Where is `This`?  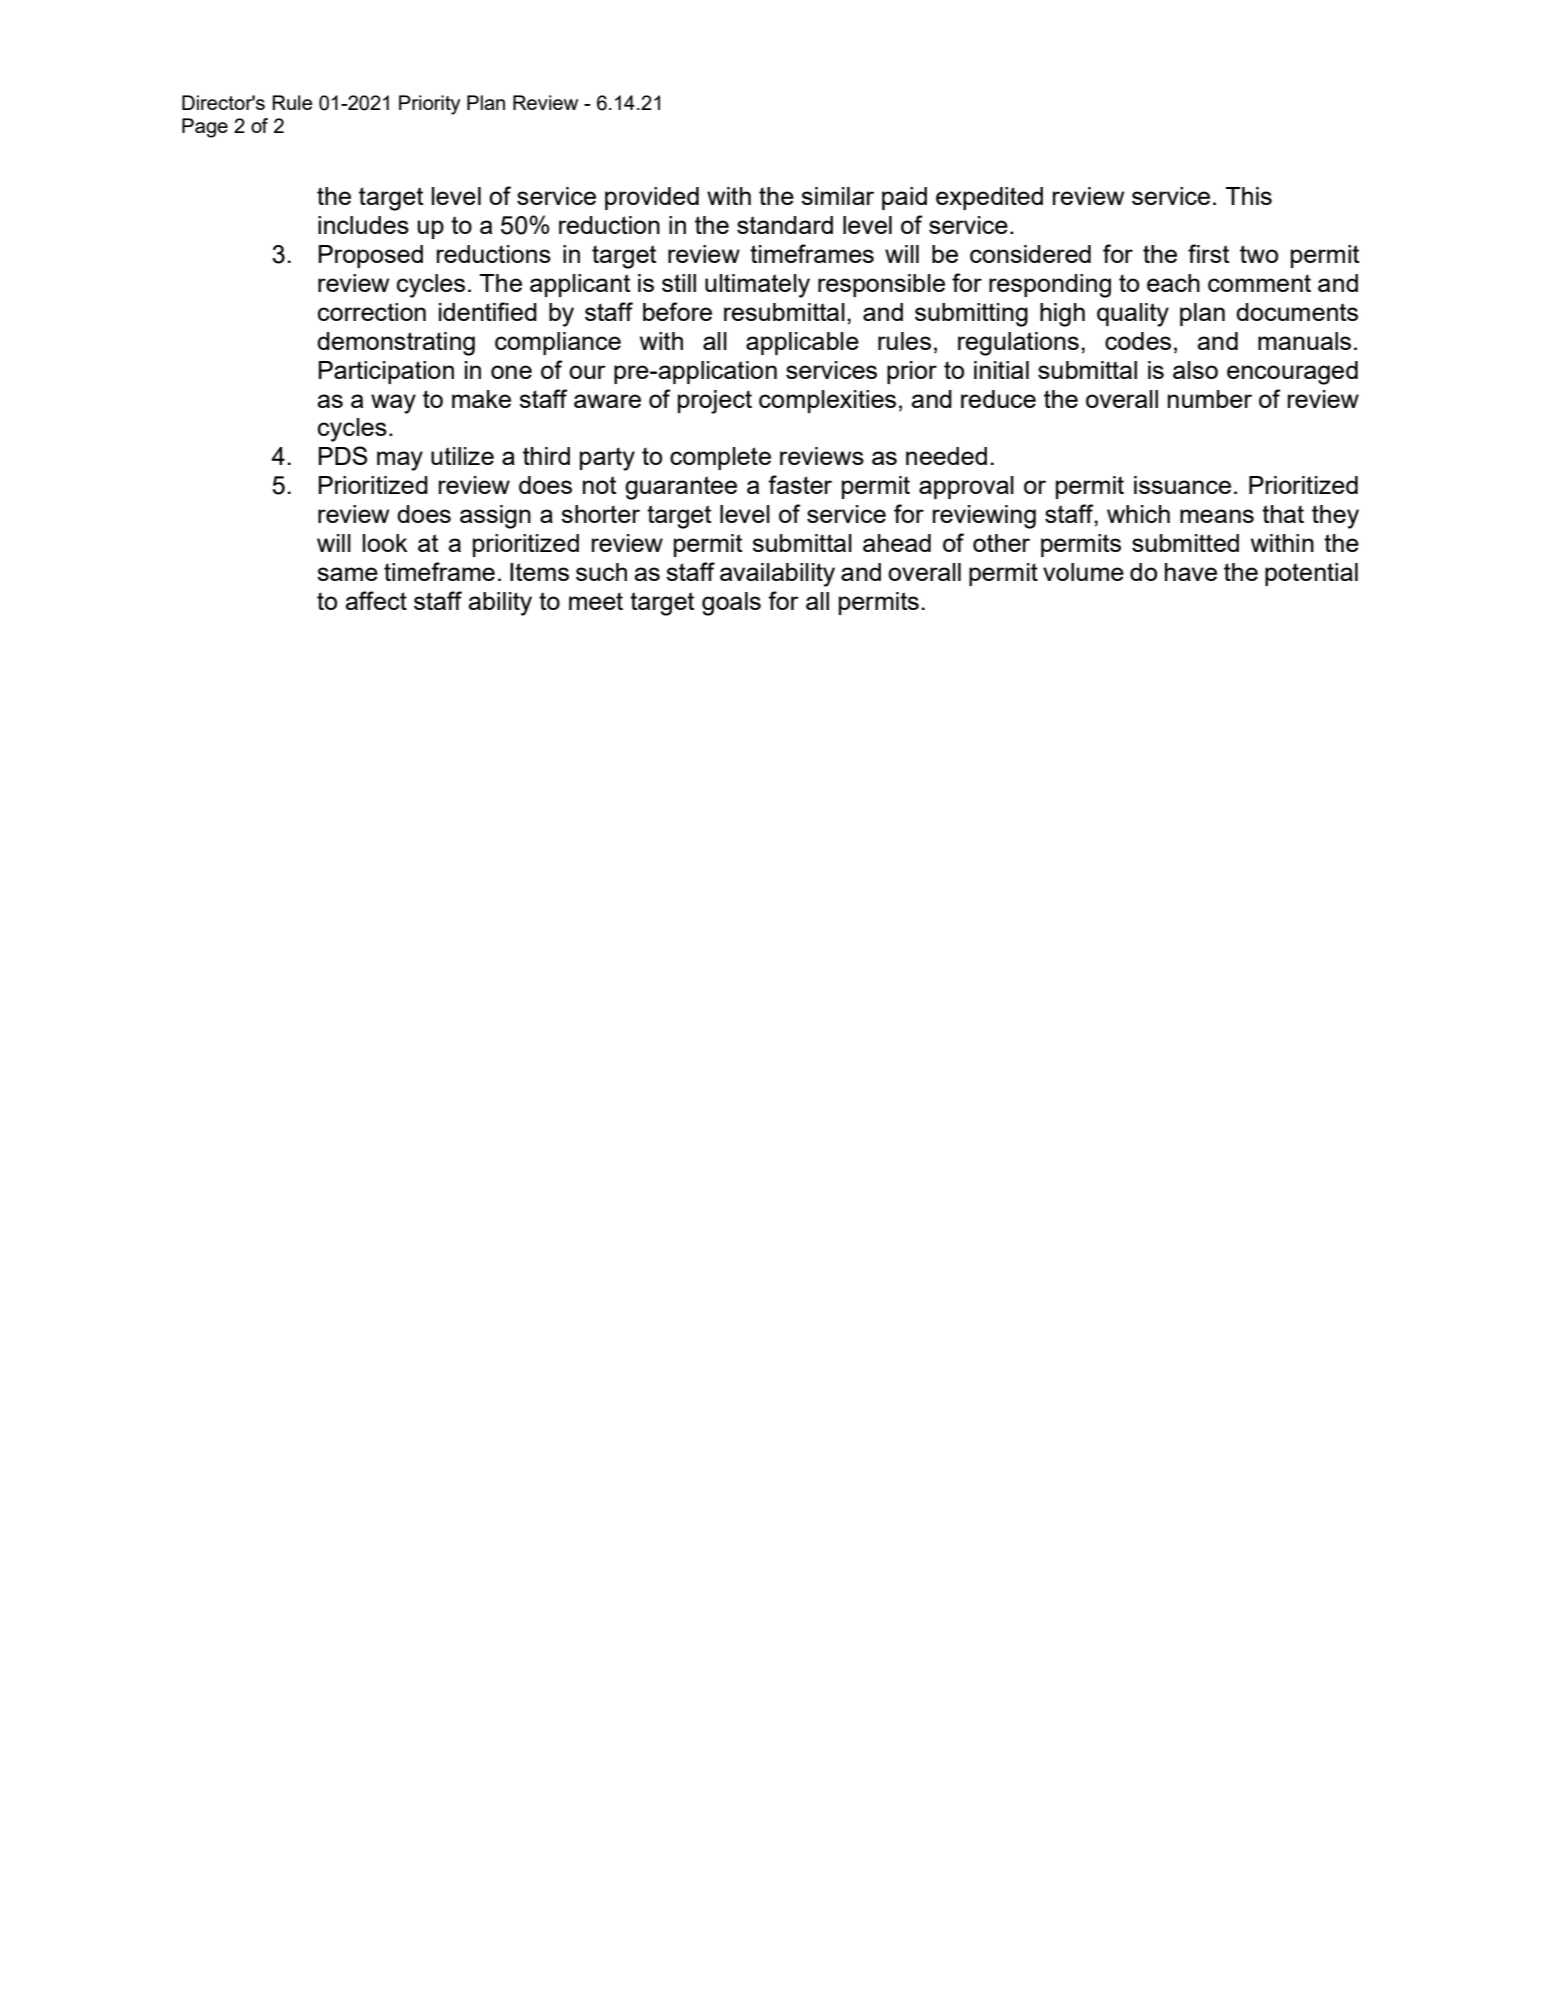
This is located at coordinates (1248, 196).
